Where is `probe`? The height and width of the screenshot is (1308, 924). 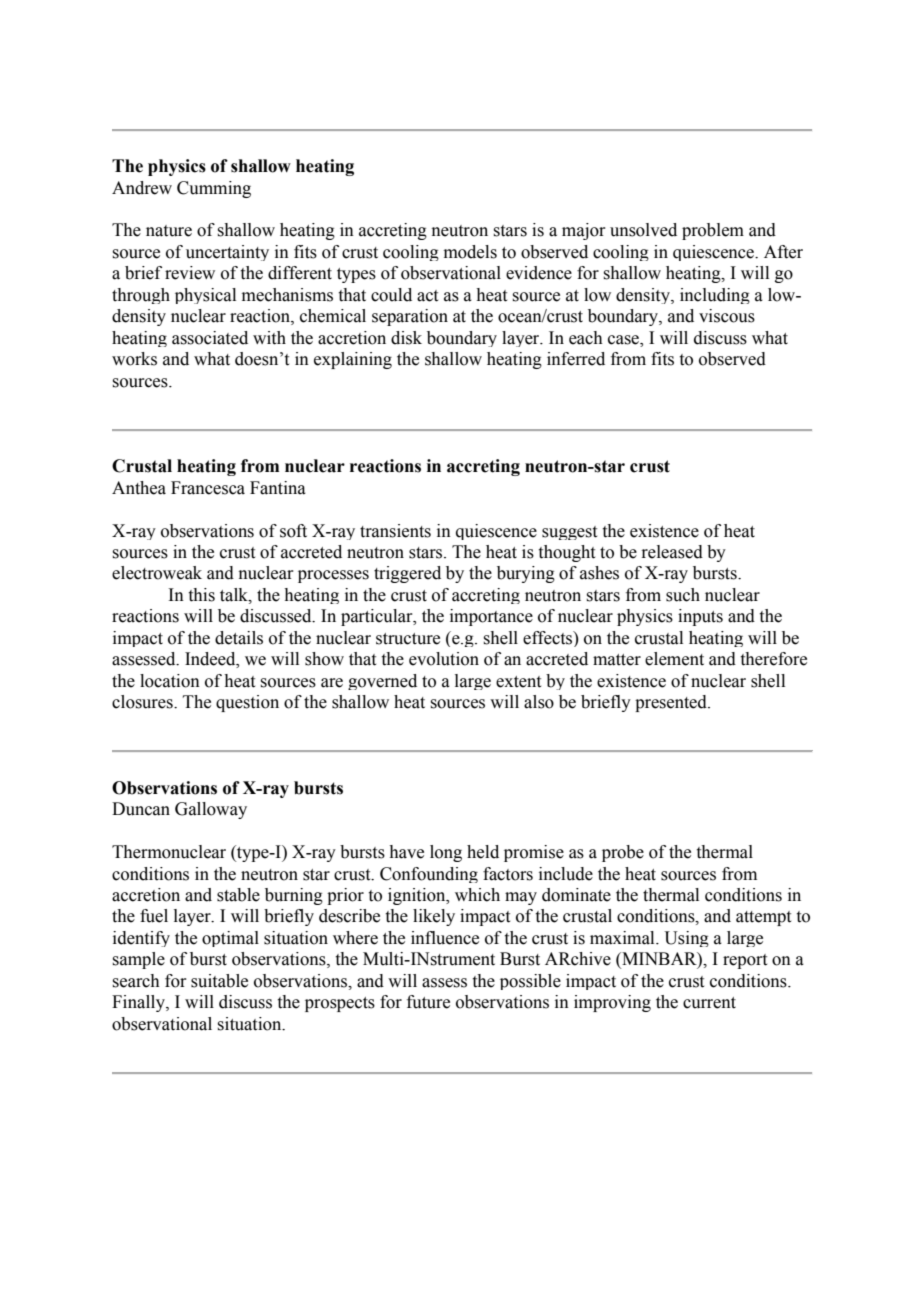 probe is located at coordinates (623, 853).
